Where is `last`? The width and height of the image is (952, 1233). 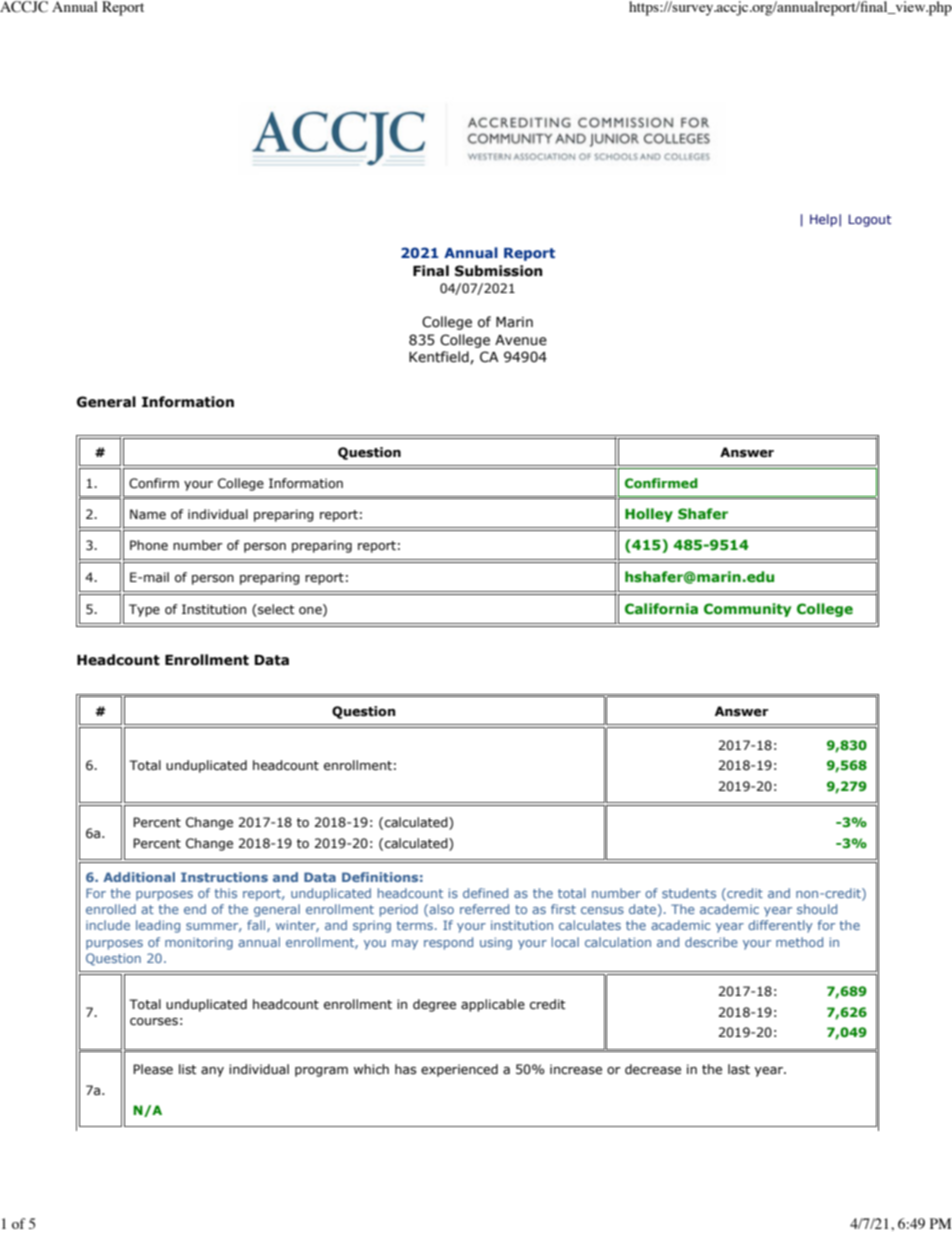
last is located at coordinates (739, 1069).
